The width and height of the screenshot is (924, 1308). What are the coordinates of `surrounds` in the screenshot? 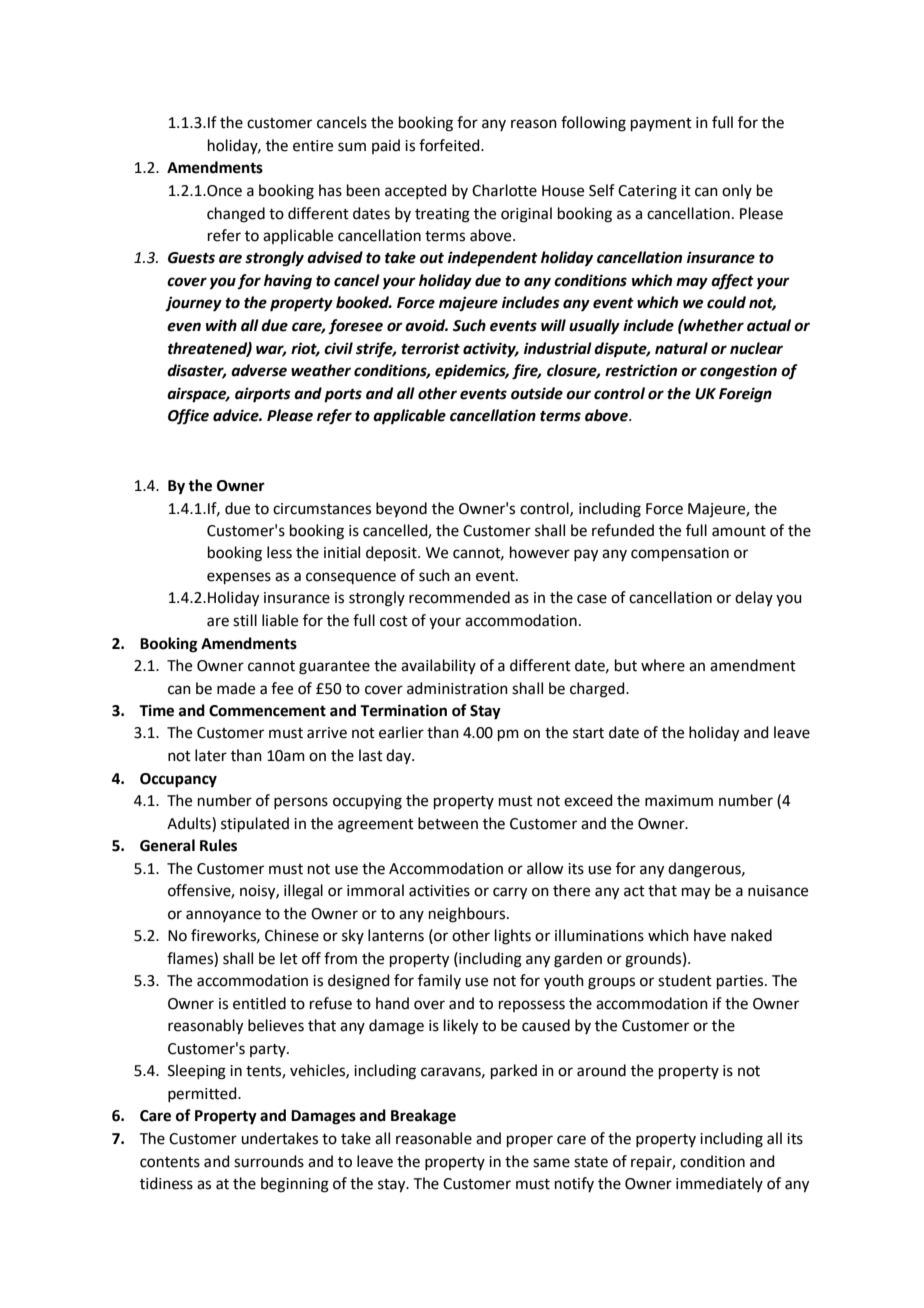 It's located at (269, 1161).
